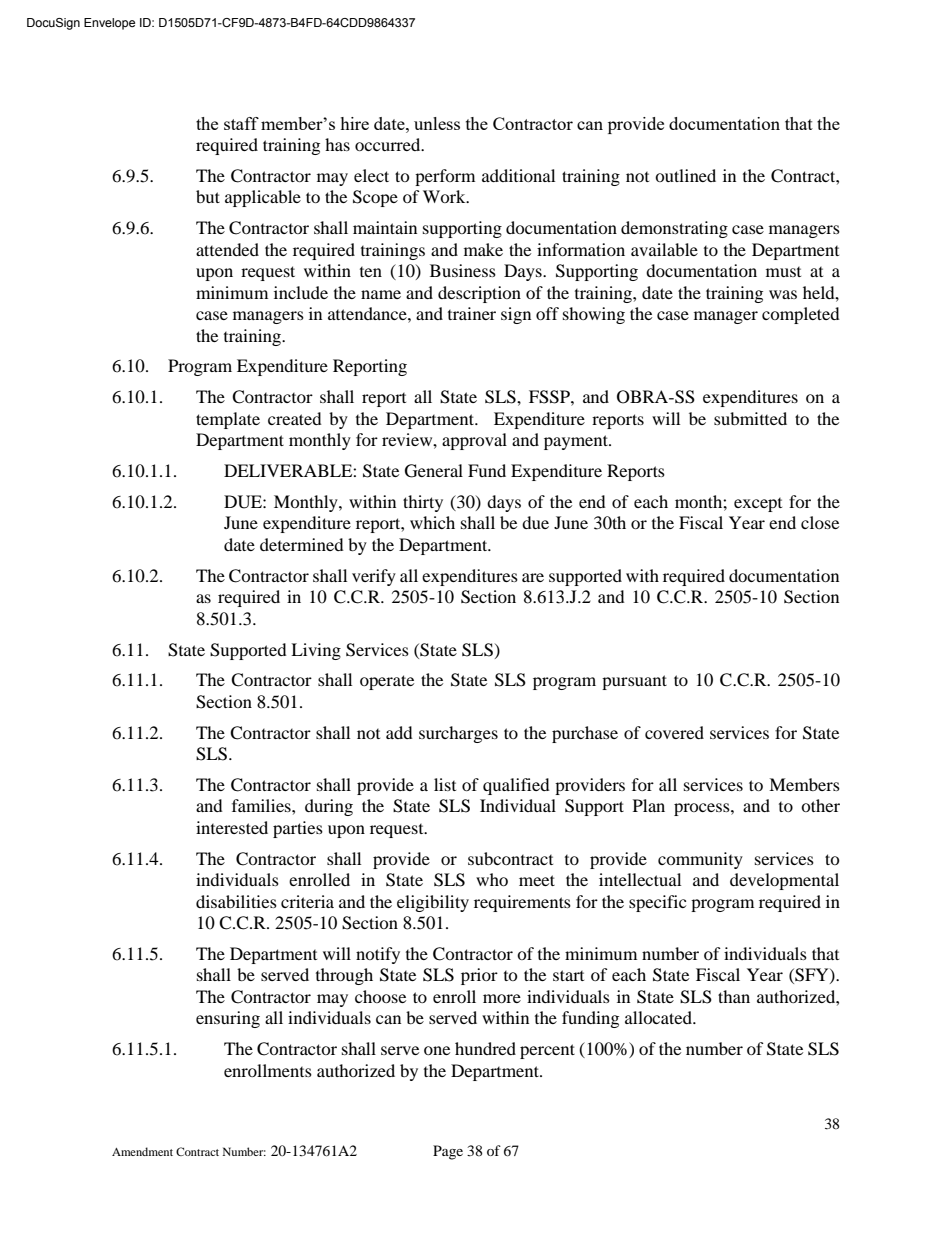 The height and width of the screenshot is (1233, 952). Describe the element at coordinates (474, 441) in the screenshot. I see `approval` at that location.
